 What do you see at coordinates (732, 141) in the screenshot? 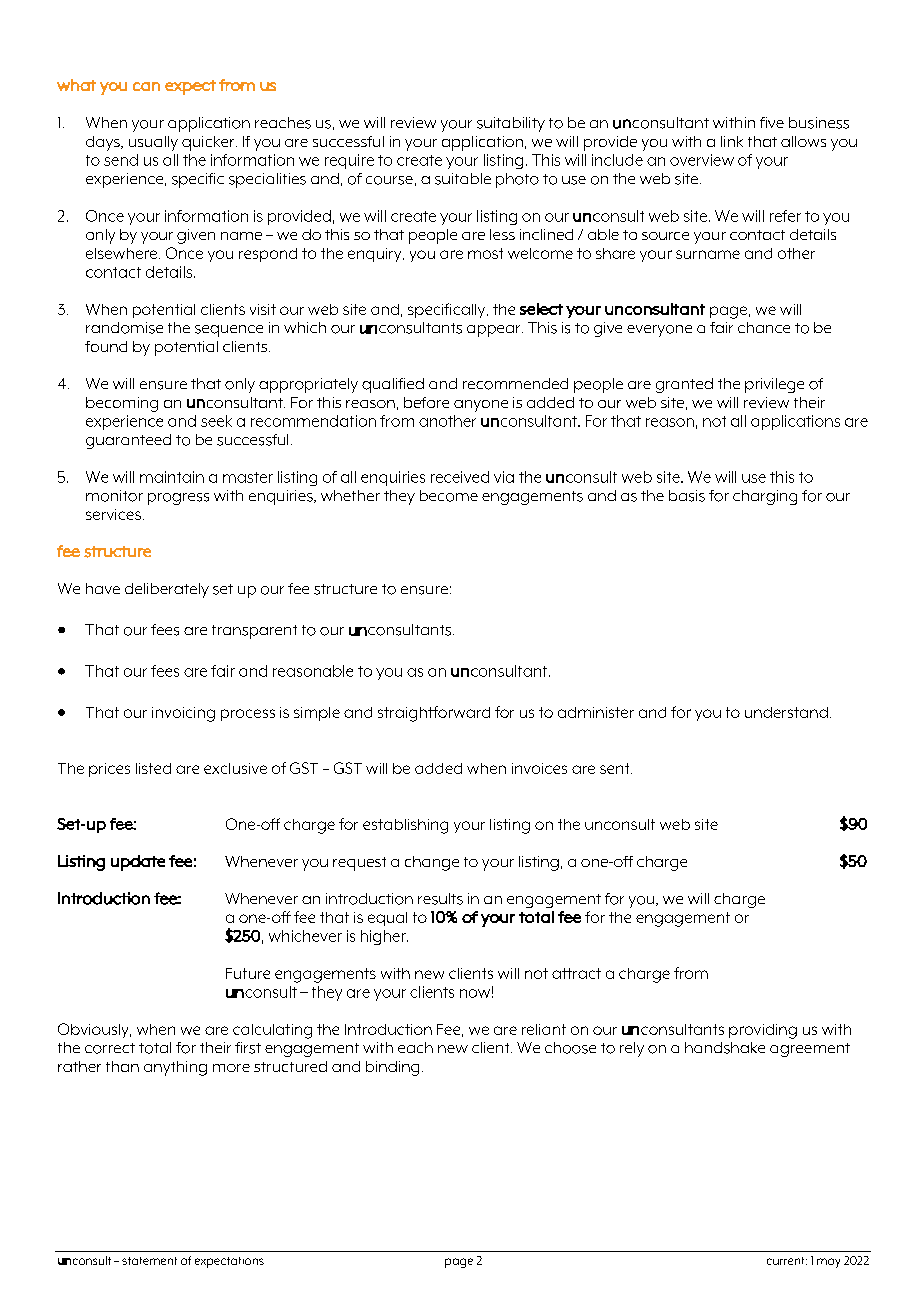
I see `link` at bounding box center [732, 141].
